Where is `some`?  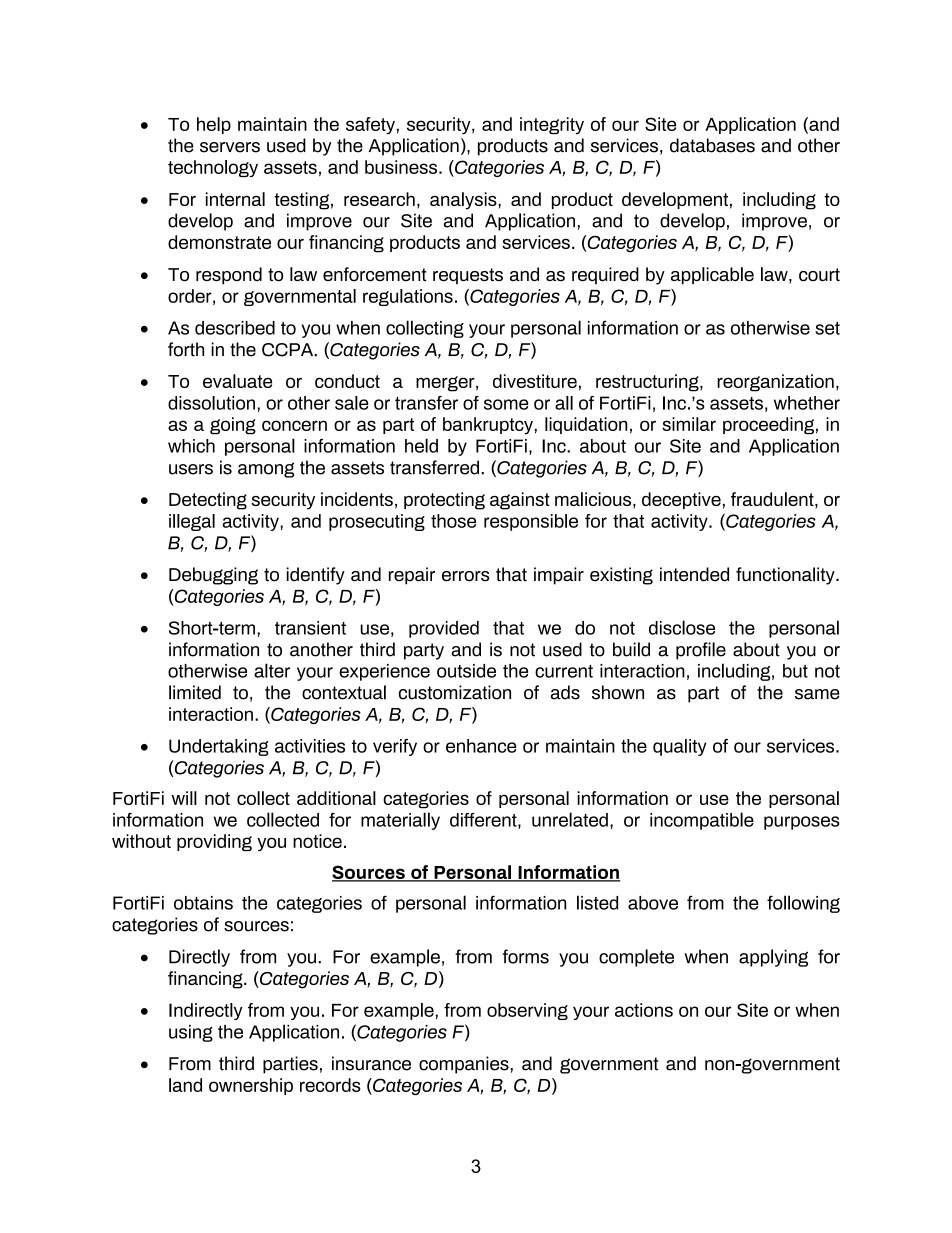 some is located at coordinates (506, 404).
